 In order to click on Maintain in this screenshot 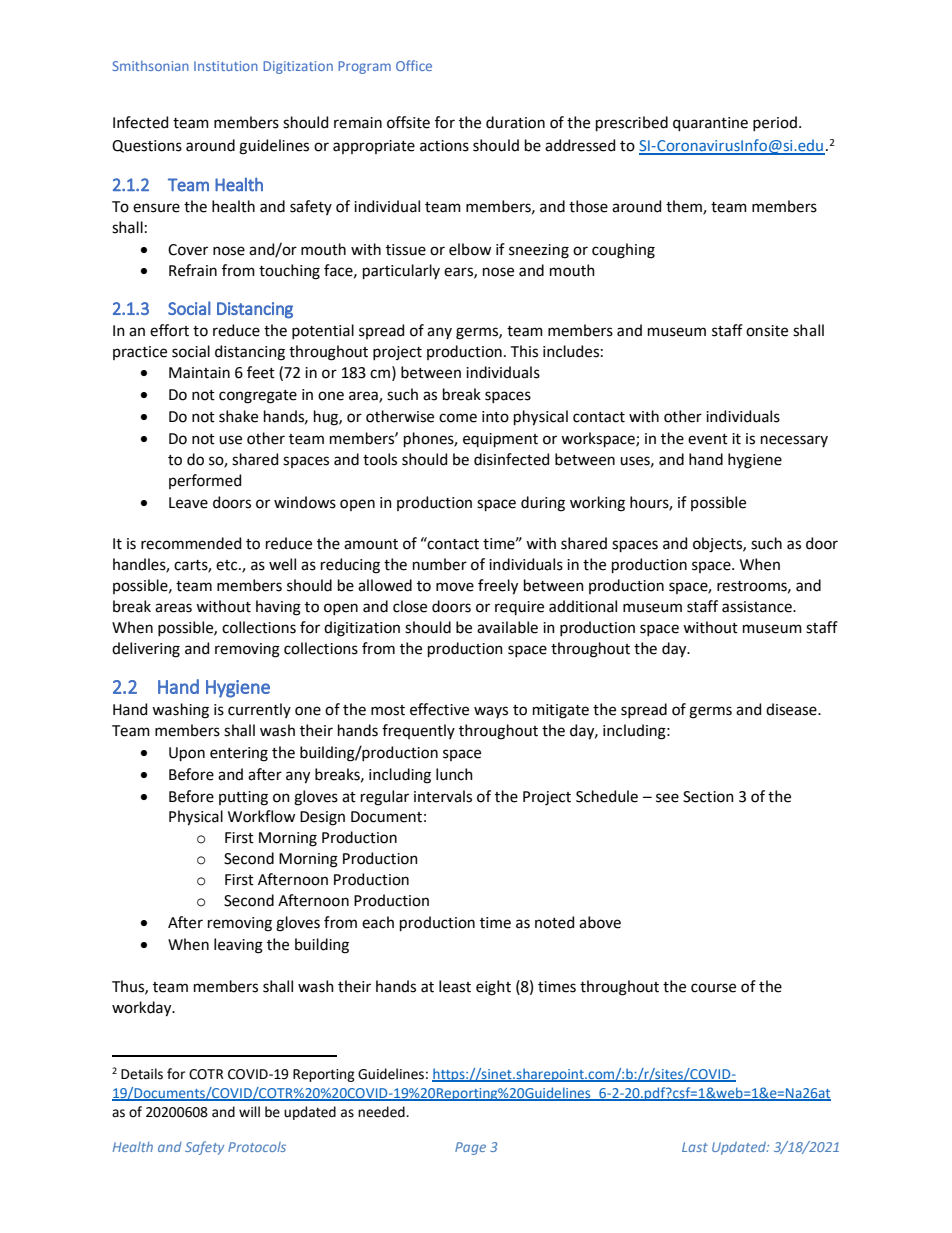, I will do `click(199, 373)`.
